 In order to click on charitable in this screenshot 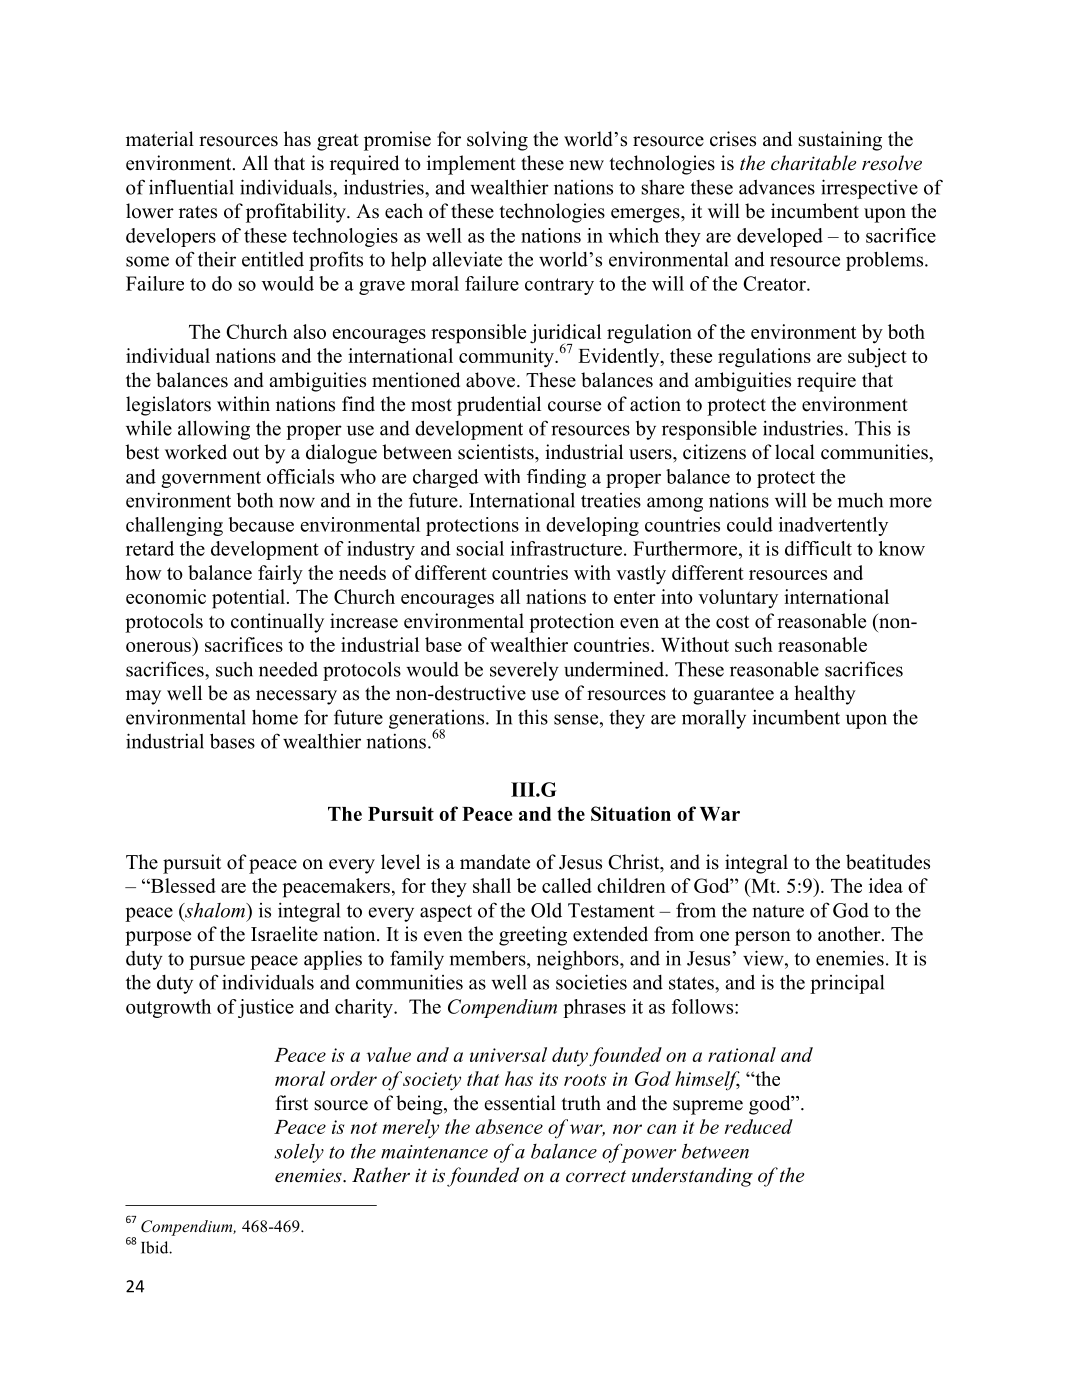, I will do `click(813, 163)`.
